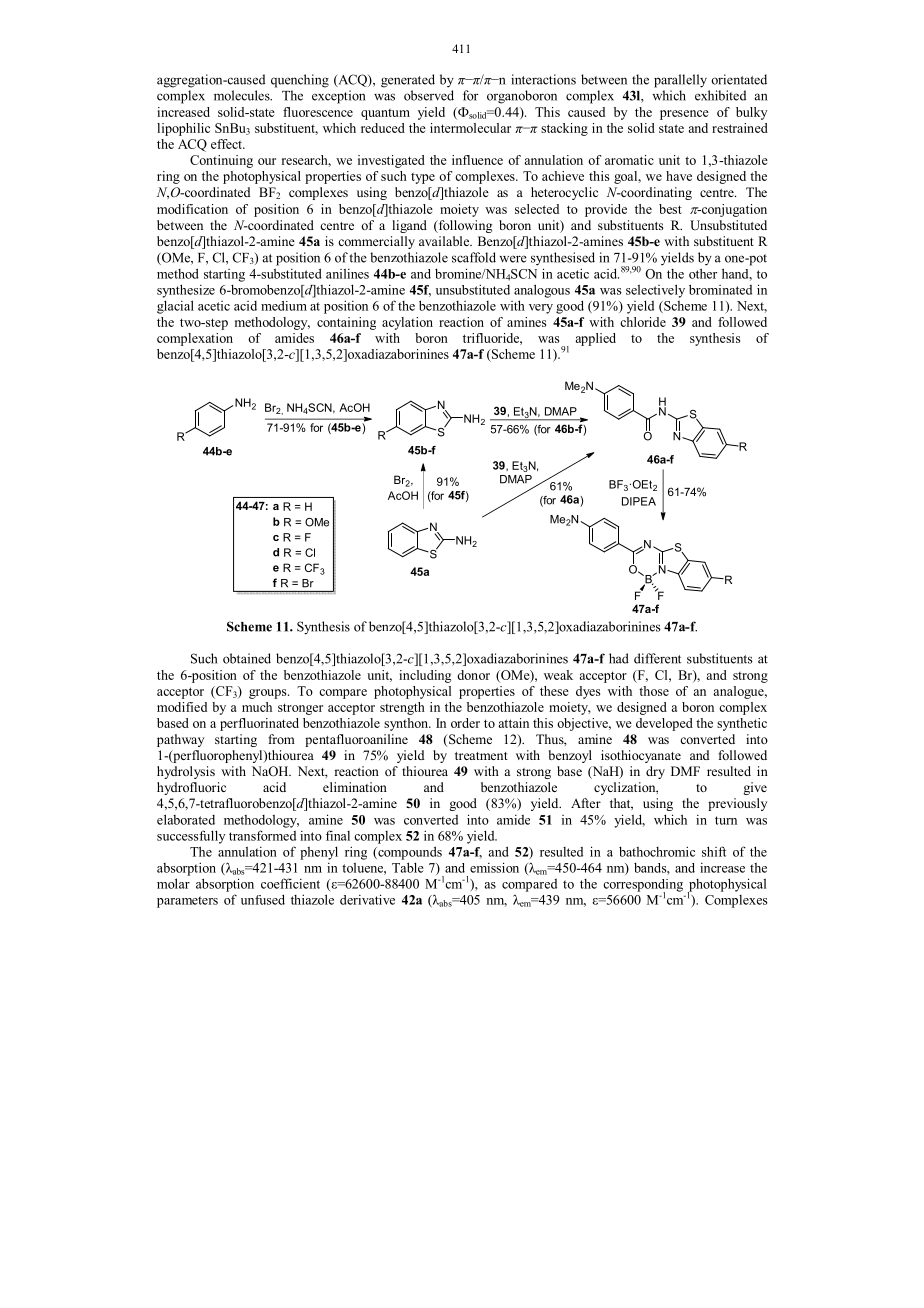  What do you see at coordinates (290, 883) in the page?
I see `coefficient` at bounding box center [290, 883].
